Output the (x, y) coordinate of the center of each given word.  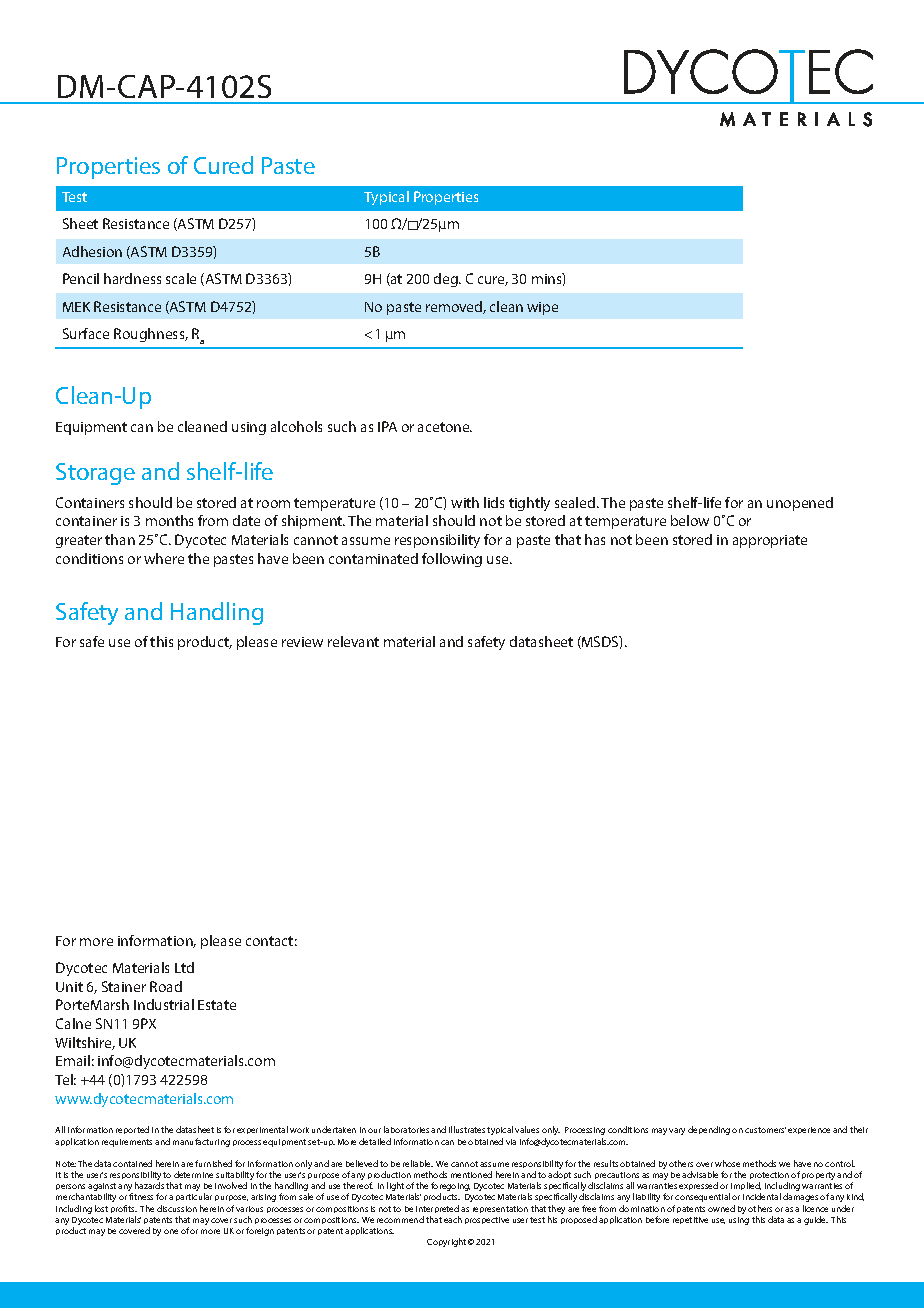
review (302, 642)
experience (809, 1130)
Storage (95, 474)
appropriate (770, 541)
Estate (217, 1005)
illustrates (467, 1129)
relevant (353, 641)
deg (447, 280)
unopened (800, 504)
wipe (542, 308)
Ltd (184, 967)
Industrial (164, 1004)
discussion (177, 1208)
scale (181, 278)
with (465, 502)
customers (765, 1130)
